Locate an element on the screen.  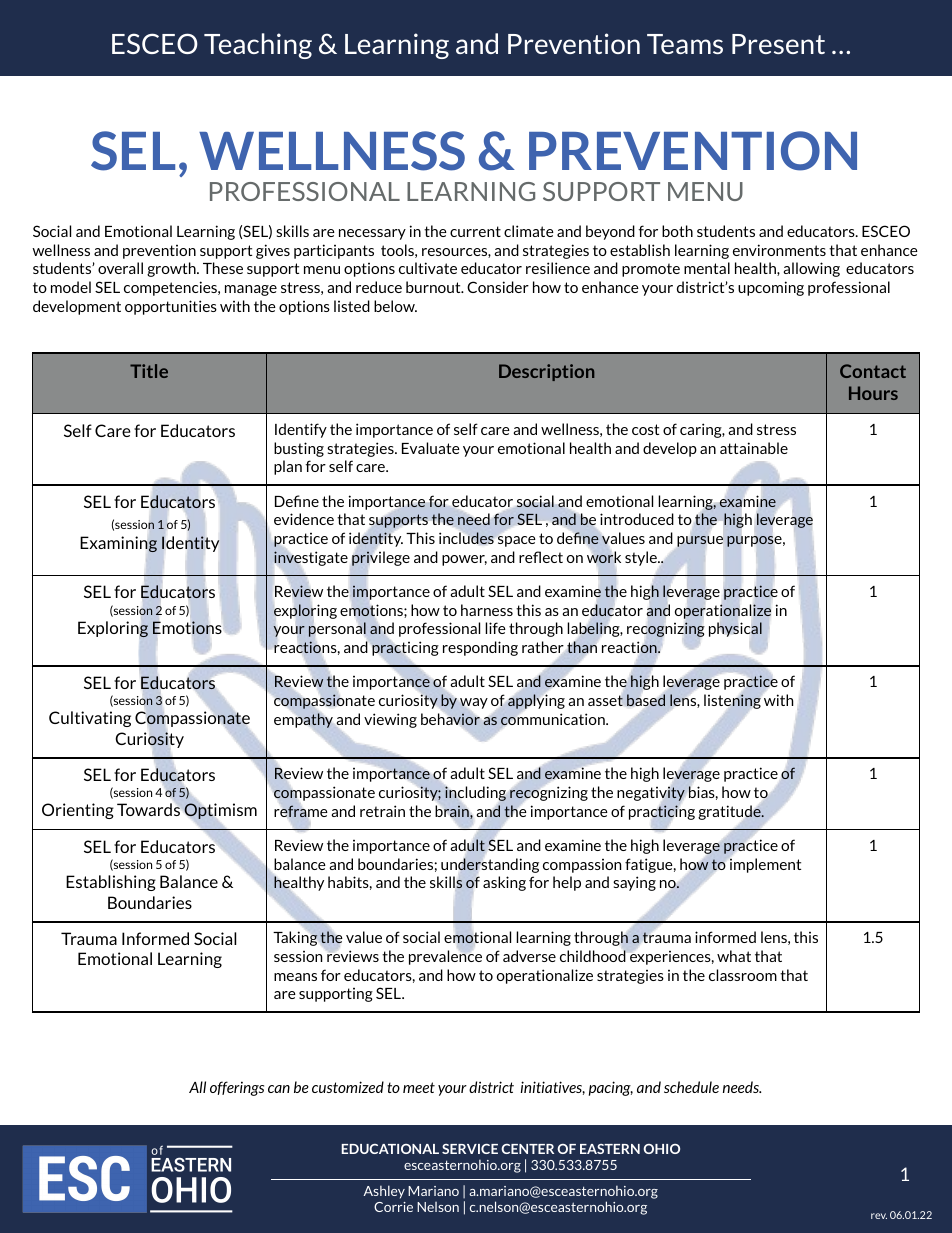
offerings is located at coordinates (237, 1088).
